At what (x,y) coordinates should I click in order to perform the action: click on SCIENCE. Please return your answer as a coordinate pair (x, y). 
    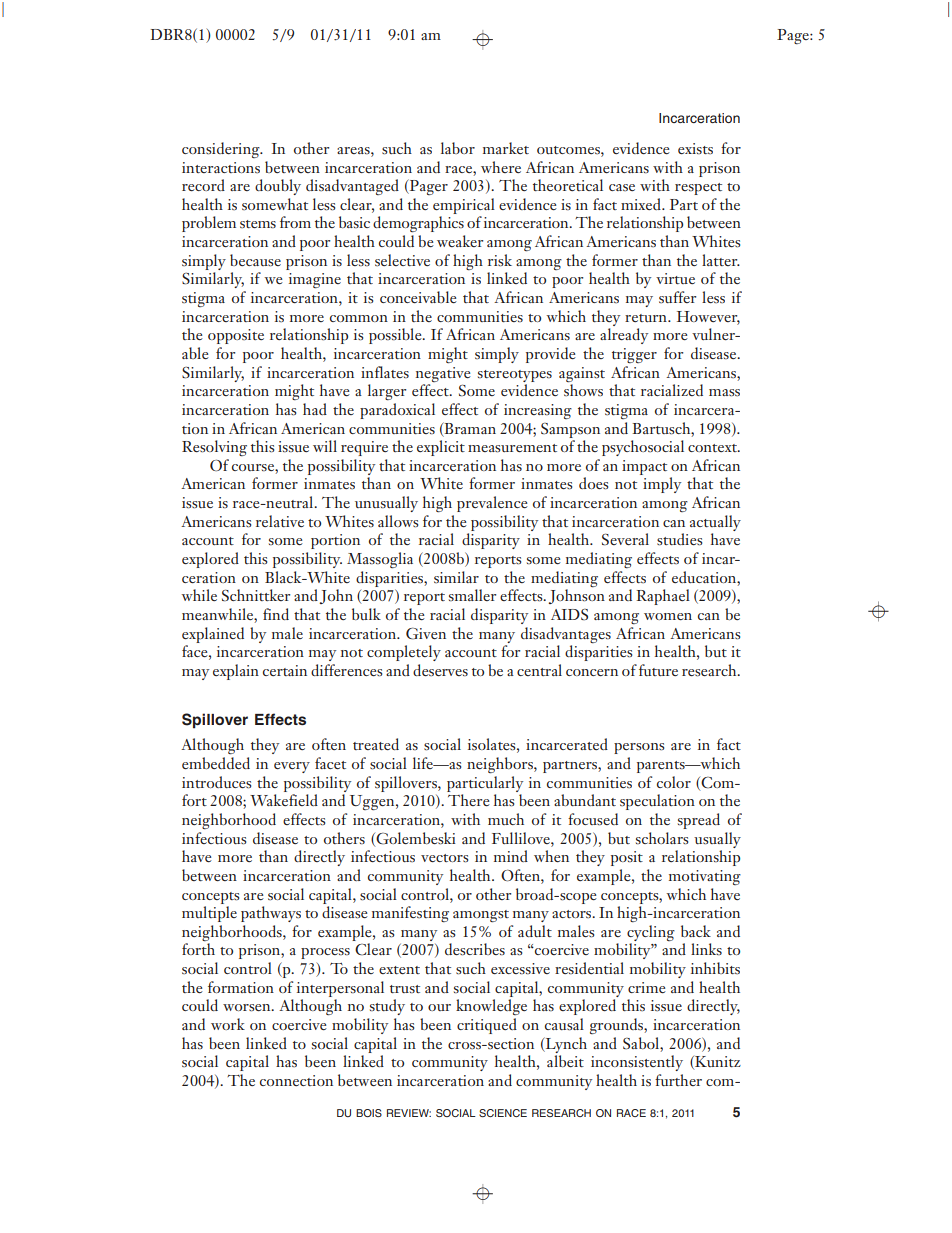
    Looking at the image, I should click on (503, 1113).
